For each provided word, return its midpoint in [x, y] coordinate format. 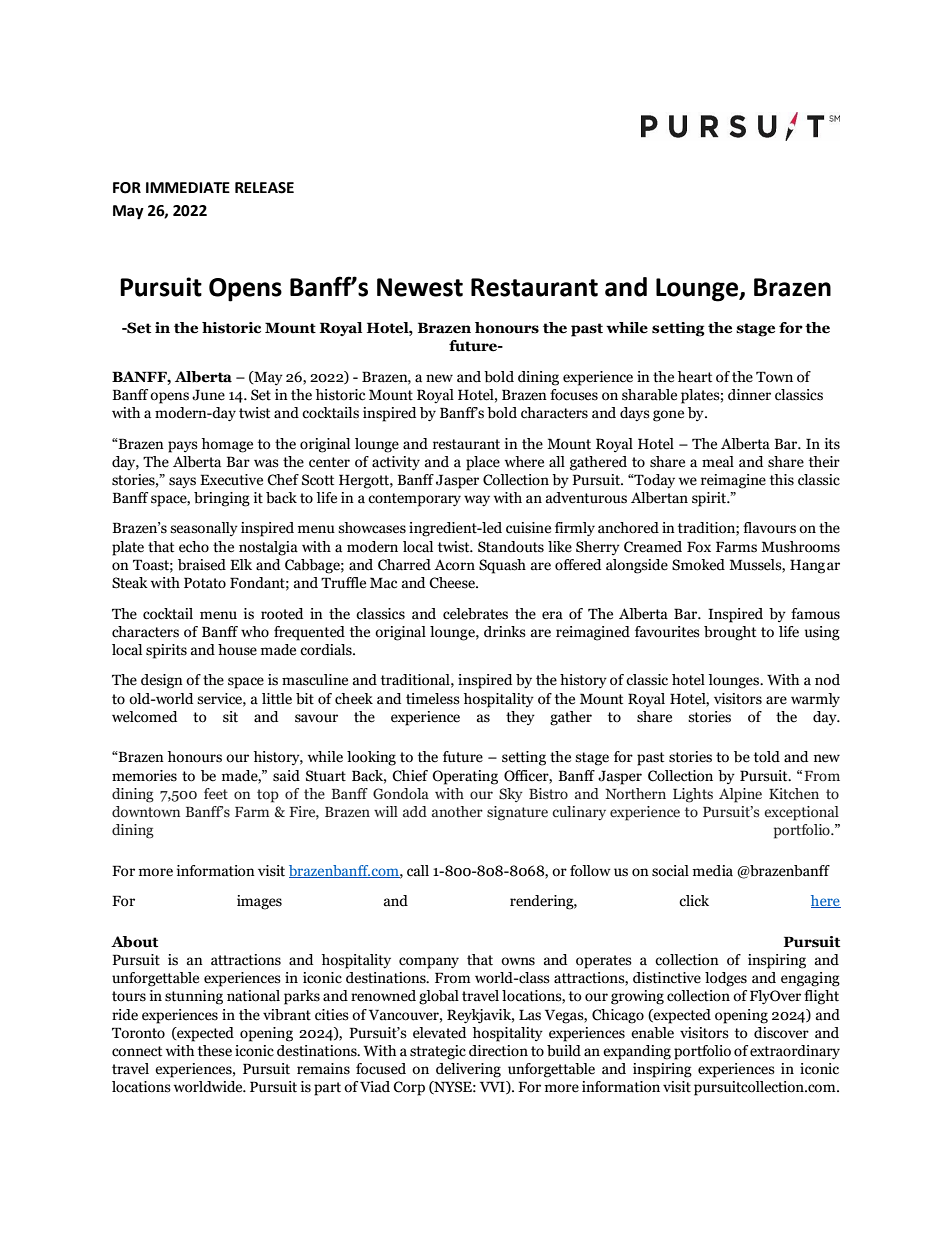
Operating [465, 777]
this [782, 480]
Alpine [740, 795]
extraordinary [795, 1052]
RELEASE [264, 188]
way [477, 500]
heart [695, 377]
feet [216, 794]
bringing [222, 499]
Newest [420, 287]
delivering [468, 1070]
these [215, 1051]
